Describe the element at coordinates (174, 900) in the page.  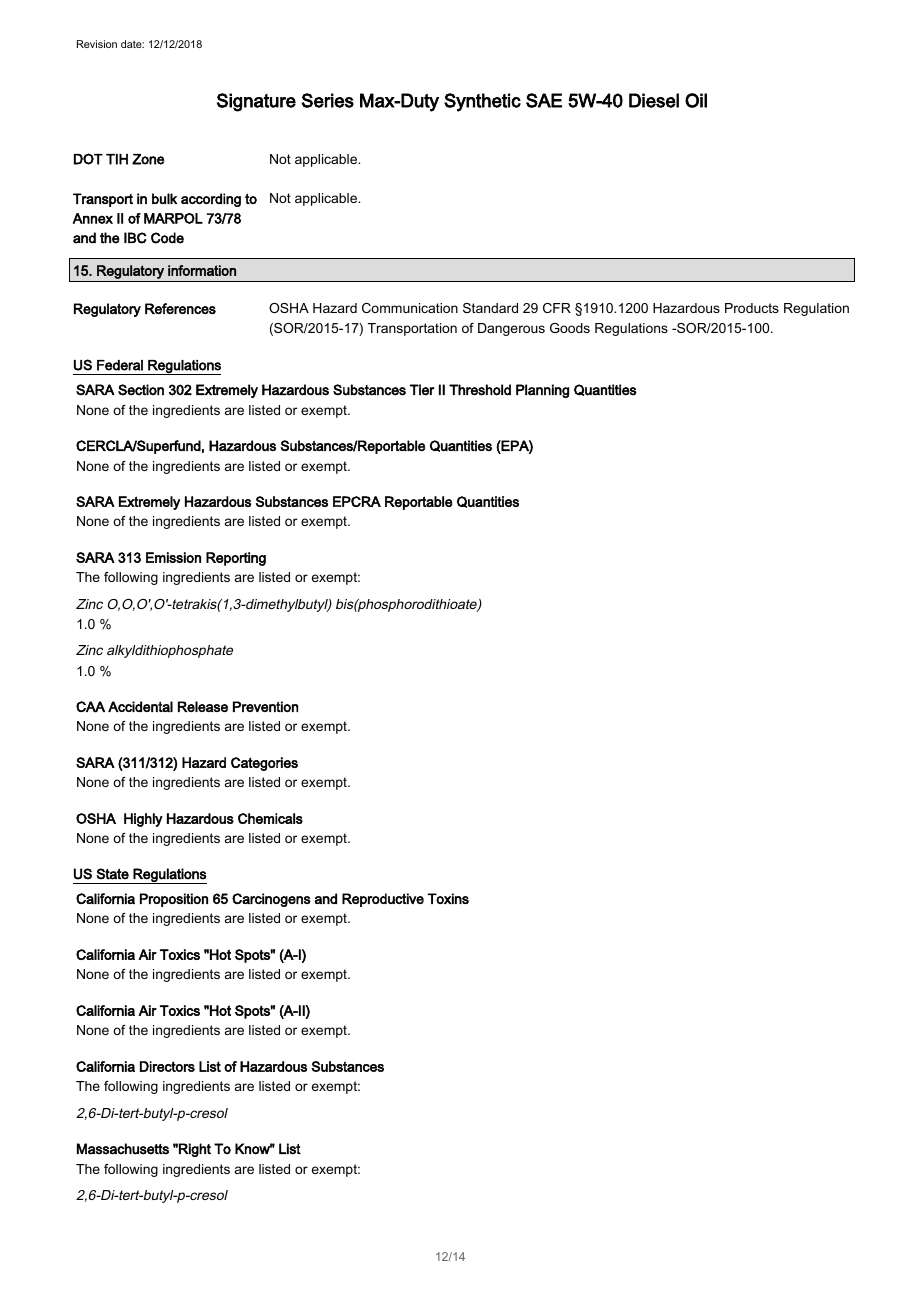
I see `Proposition` at that location.
